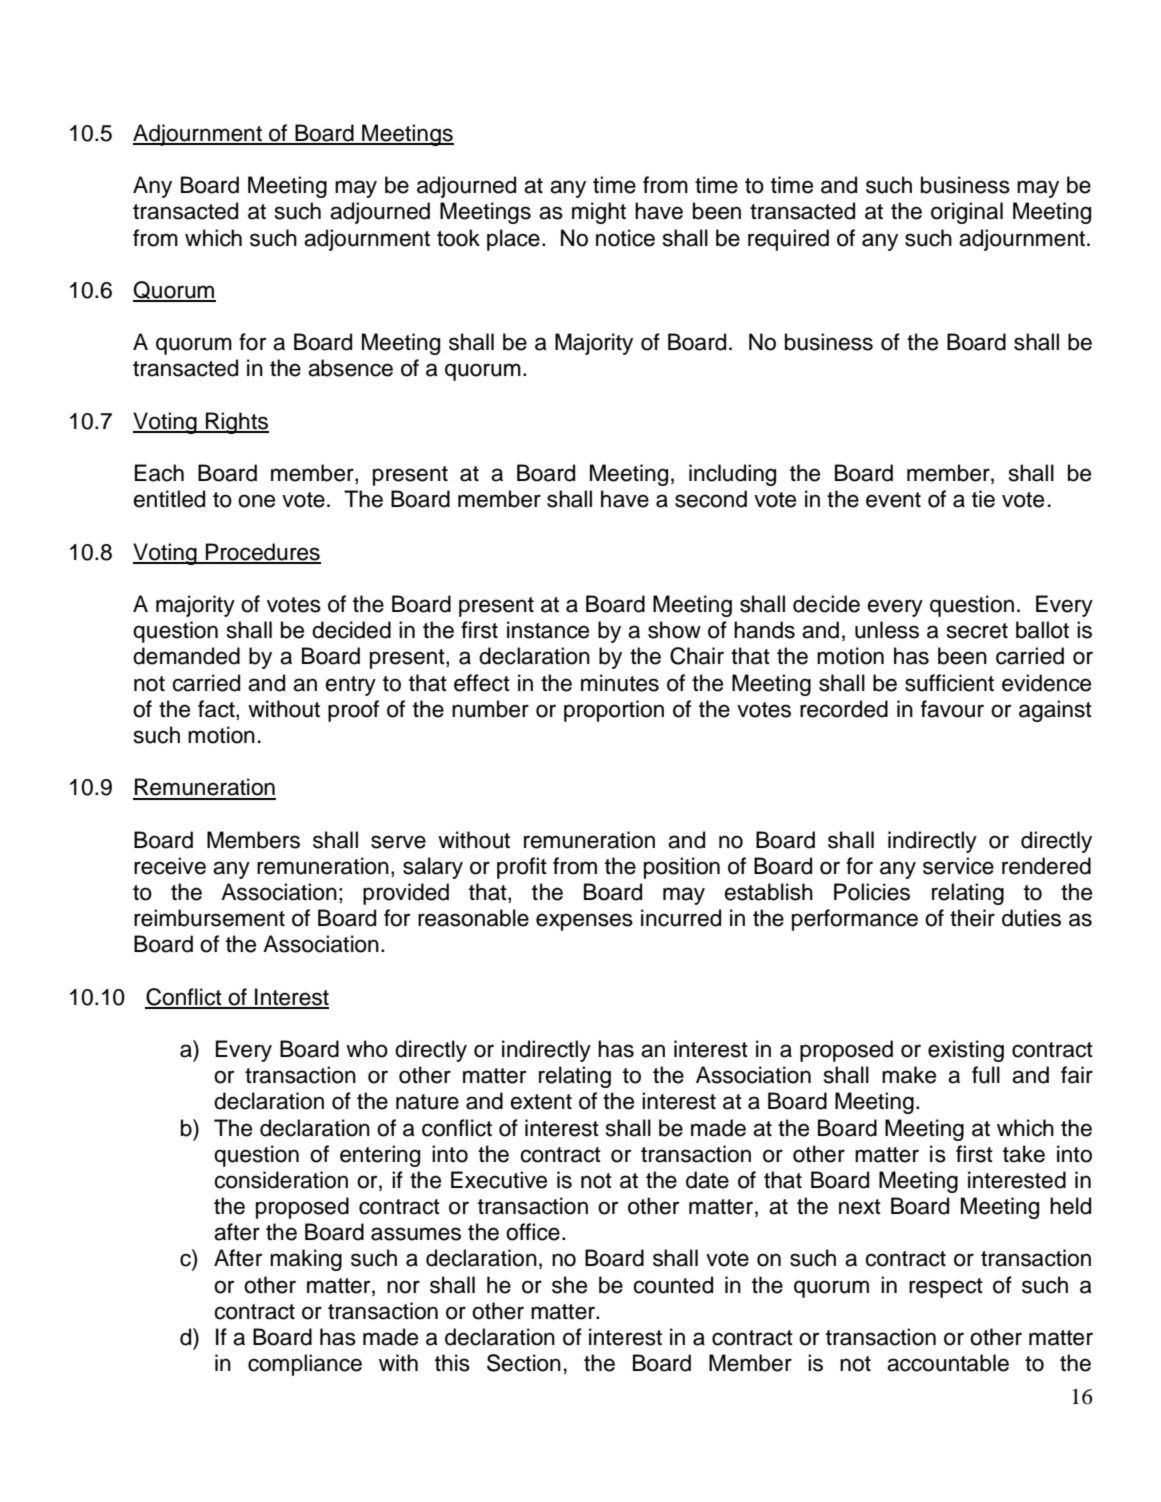  What do you see at coordinates (625, 238) in the screenshot?
I see `notice` at bounding box center [625, 238].
